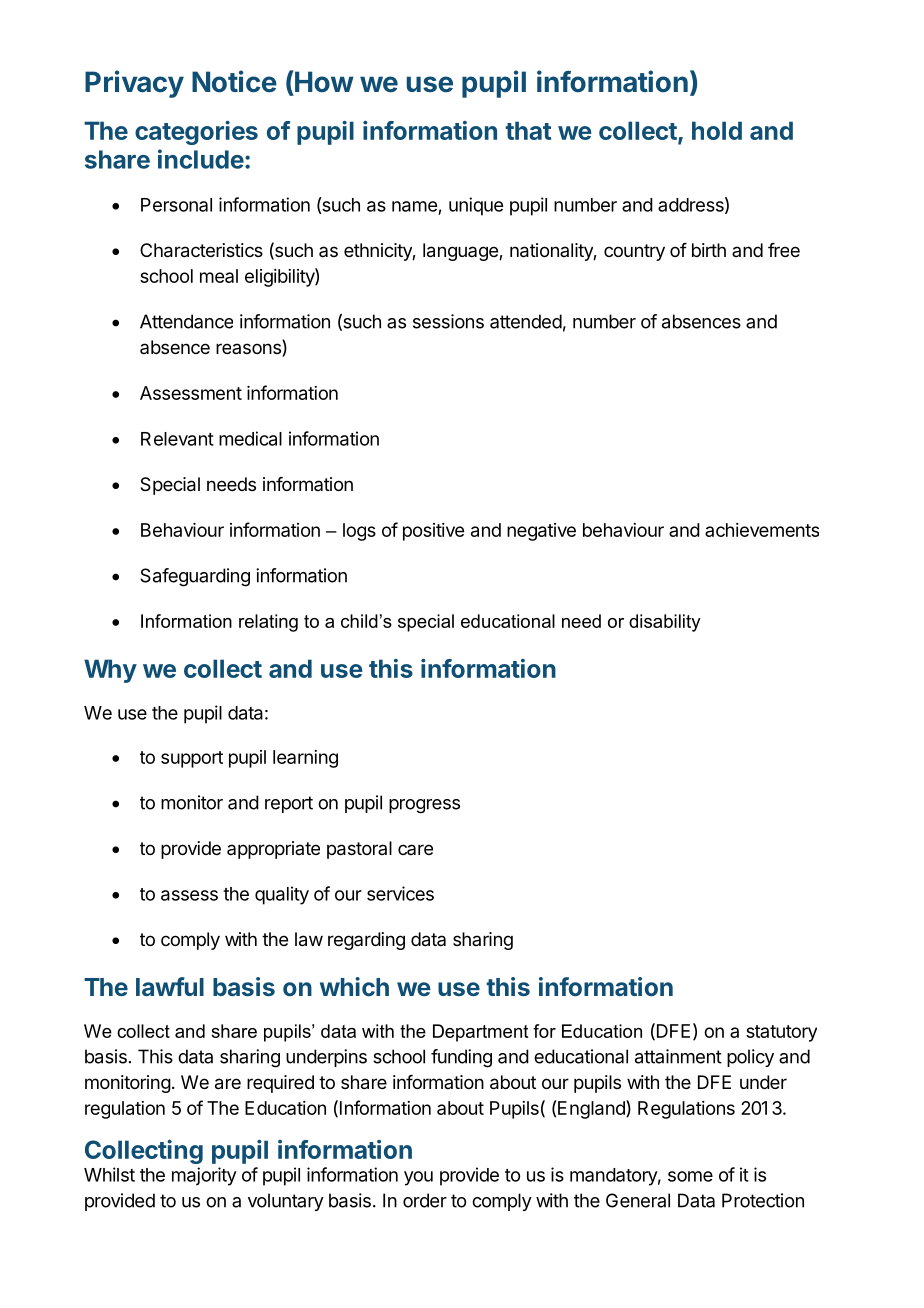 This image has height=1308, width=924. What do you see at coordinates (282, 895) in the image?
I see `quality` at bounding box center [282, 895].
